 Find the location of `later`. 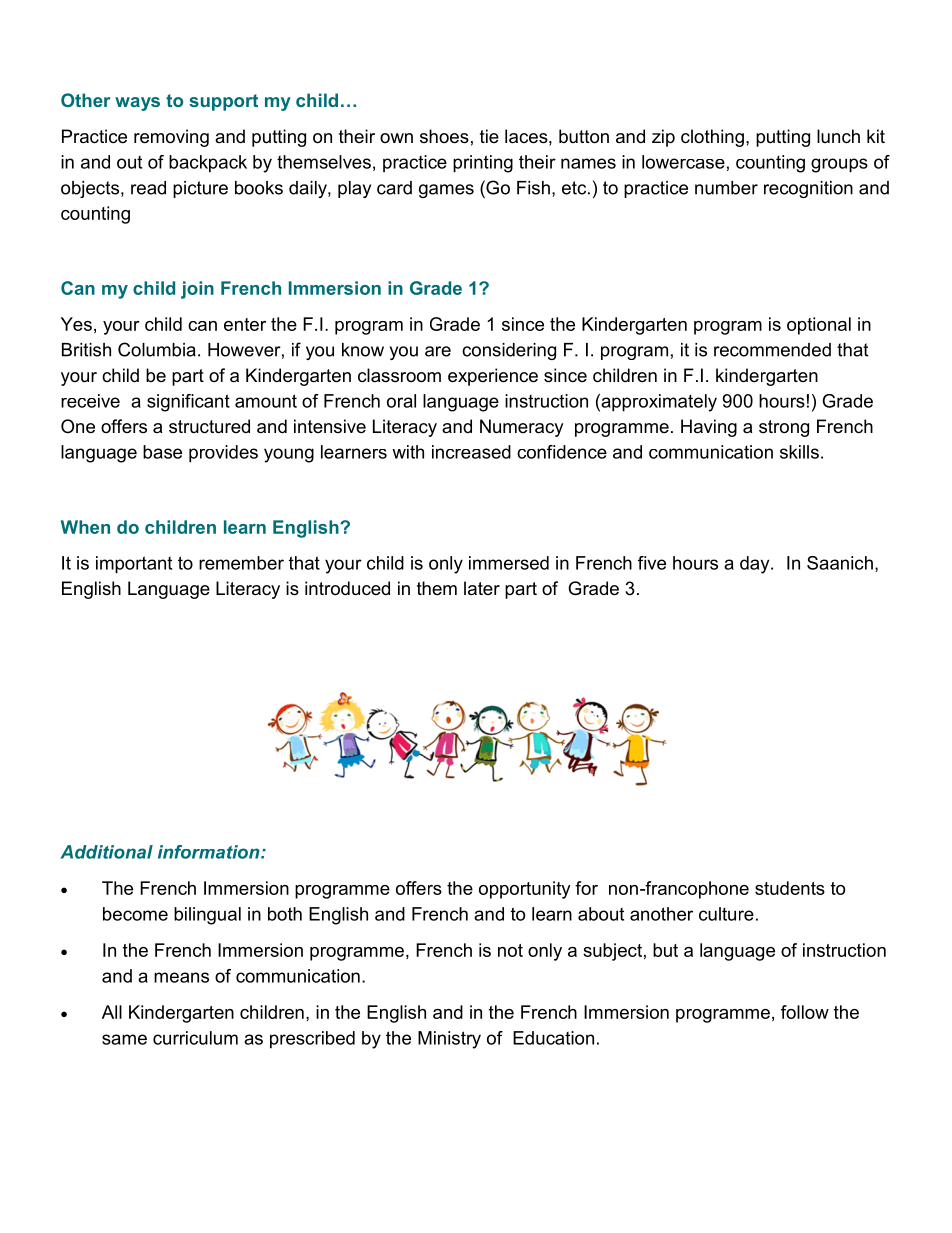

later is located at coordinates (482, 588).
